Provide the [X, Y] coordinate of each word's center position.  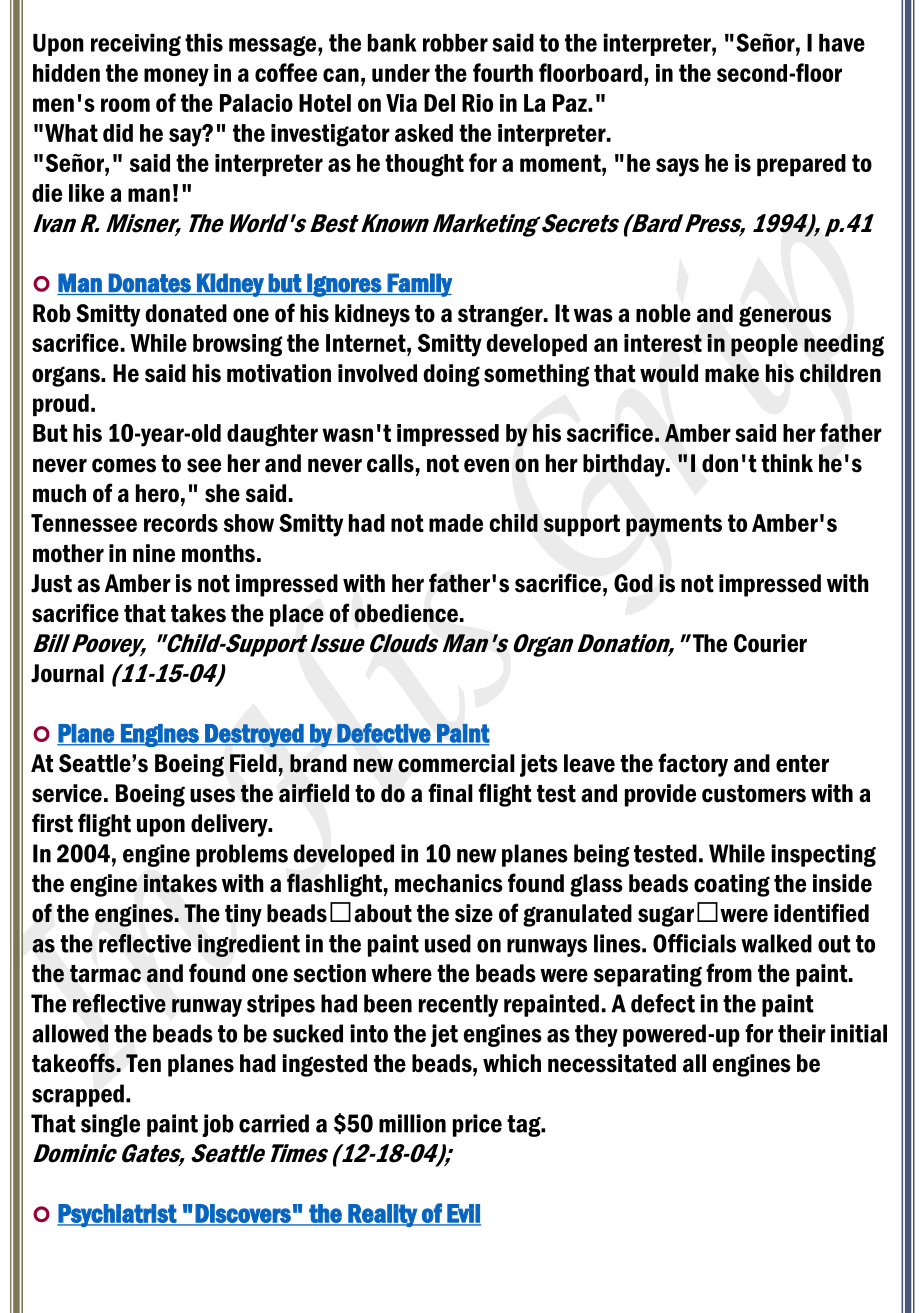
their [802, 1033]
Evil [463, 1214]
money [176, 77]
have [842, 43]
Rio [477, 103]
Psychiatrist [117, 1215]
